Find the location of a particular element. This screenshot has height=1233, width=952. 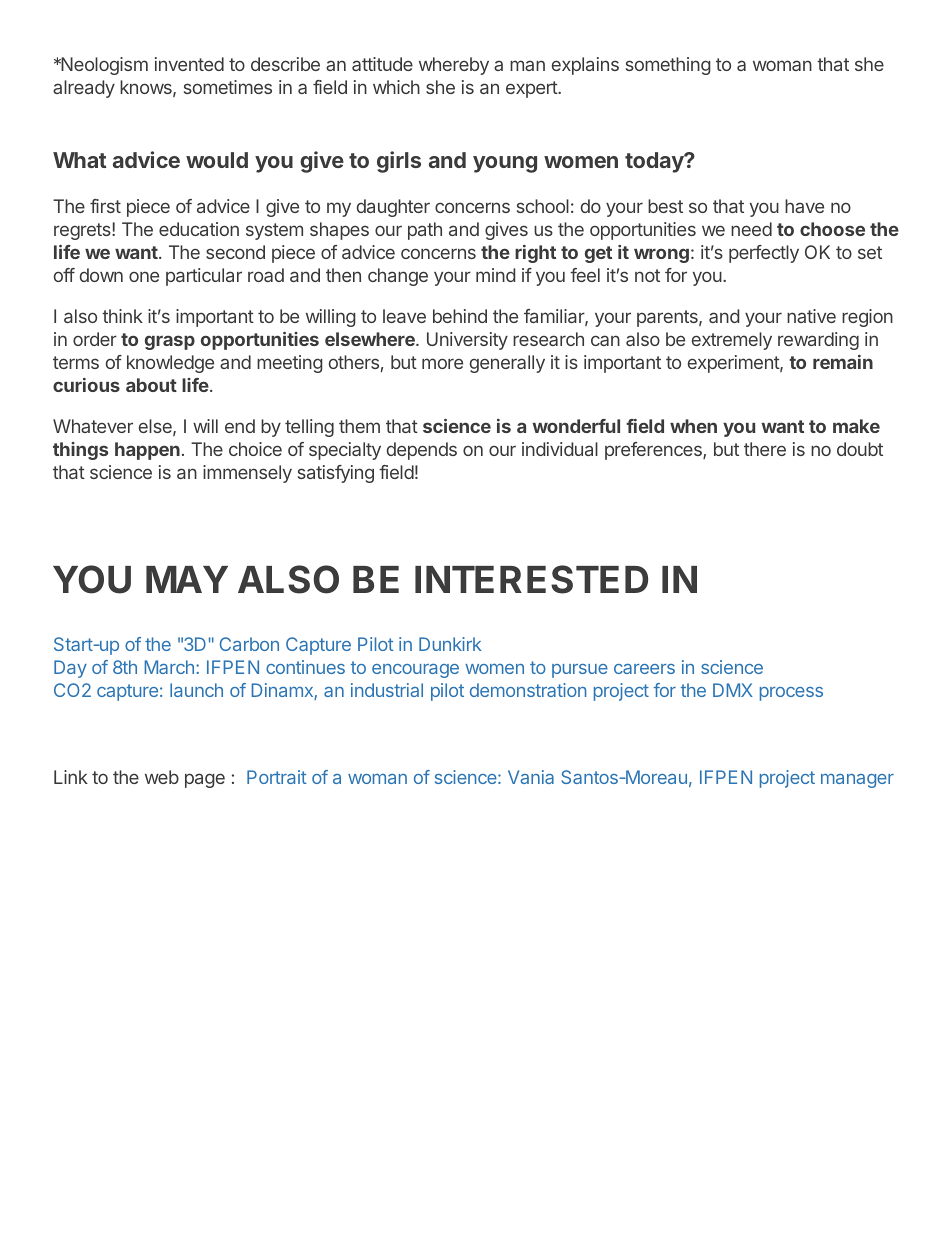

invented is located at coordinates (189, 64).
